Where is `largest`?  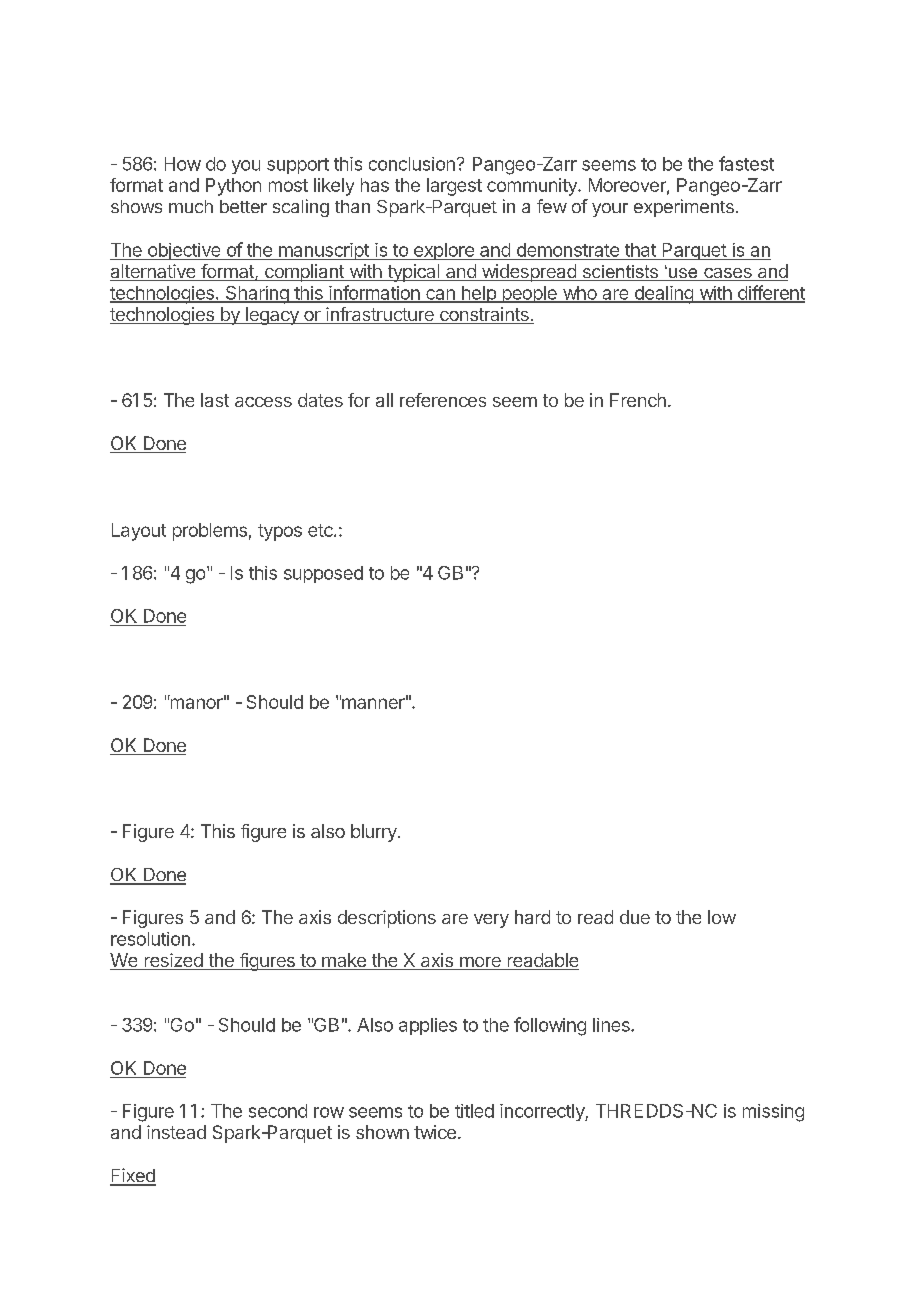
largest is located at coordinates (454, 187).
